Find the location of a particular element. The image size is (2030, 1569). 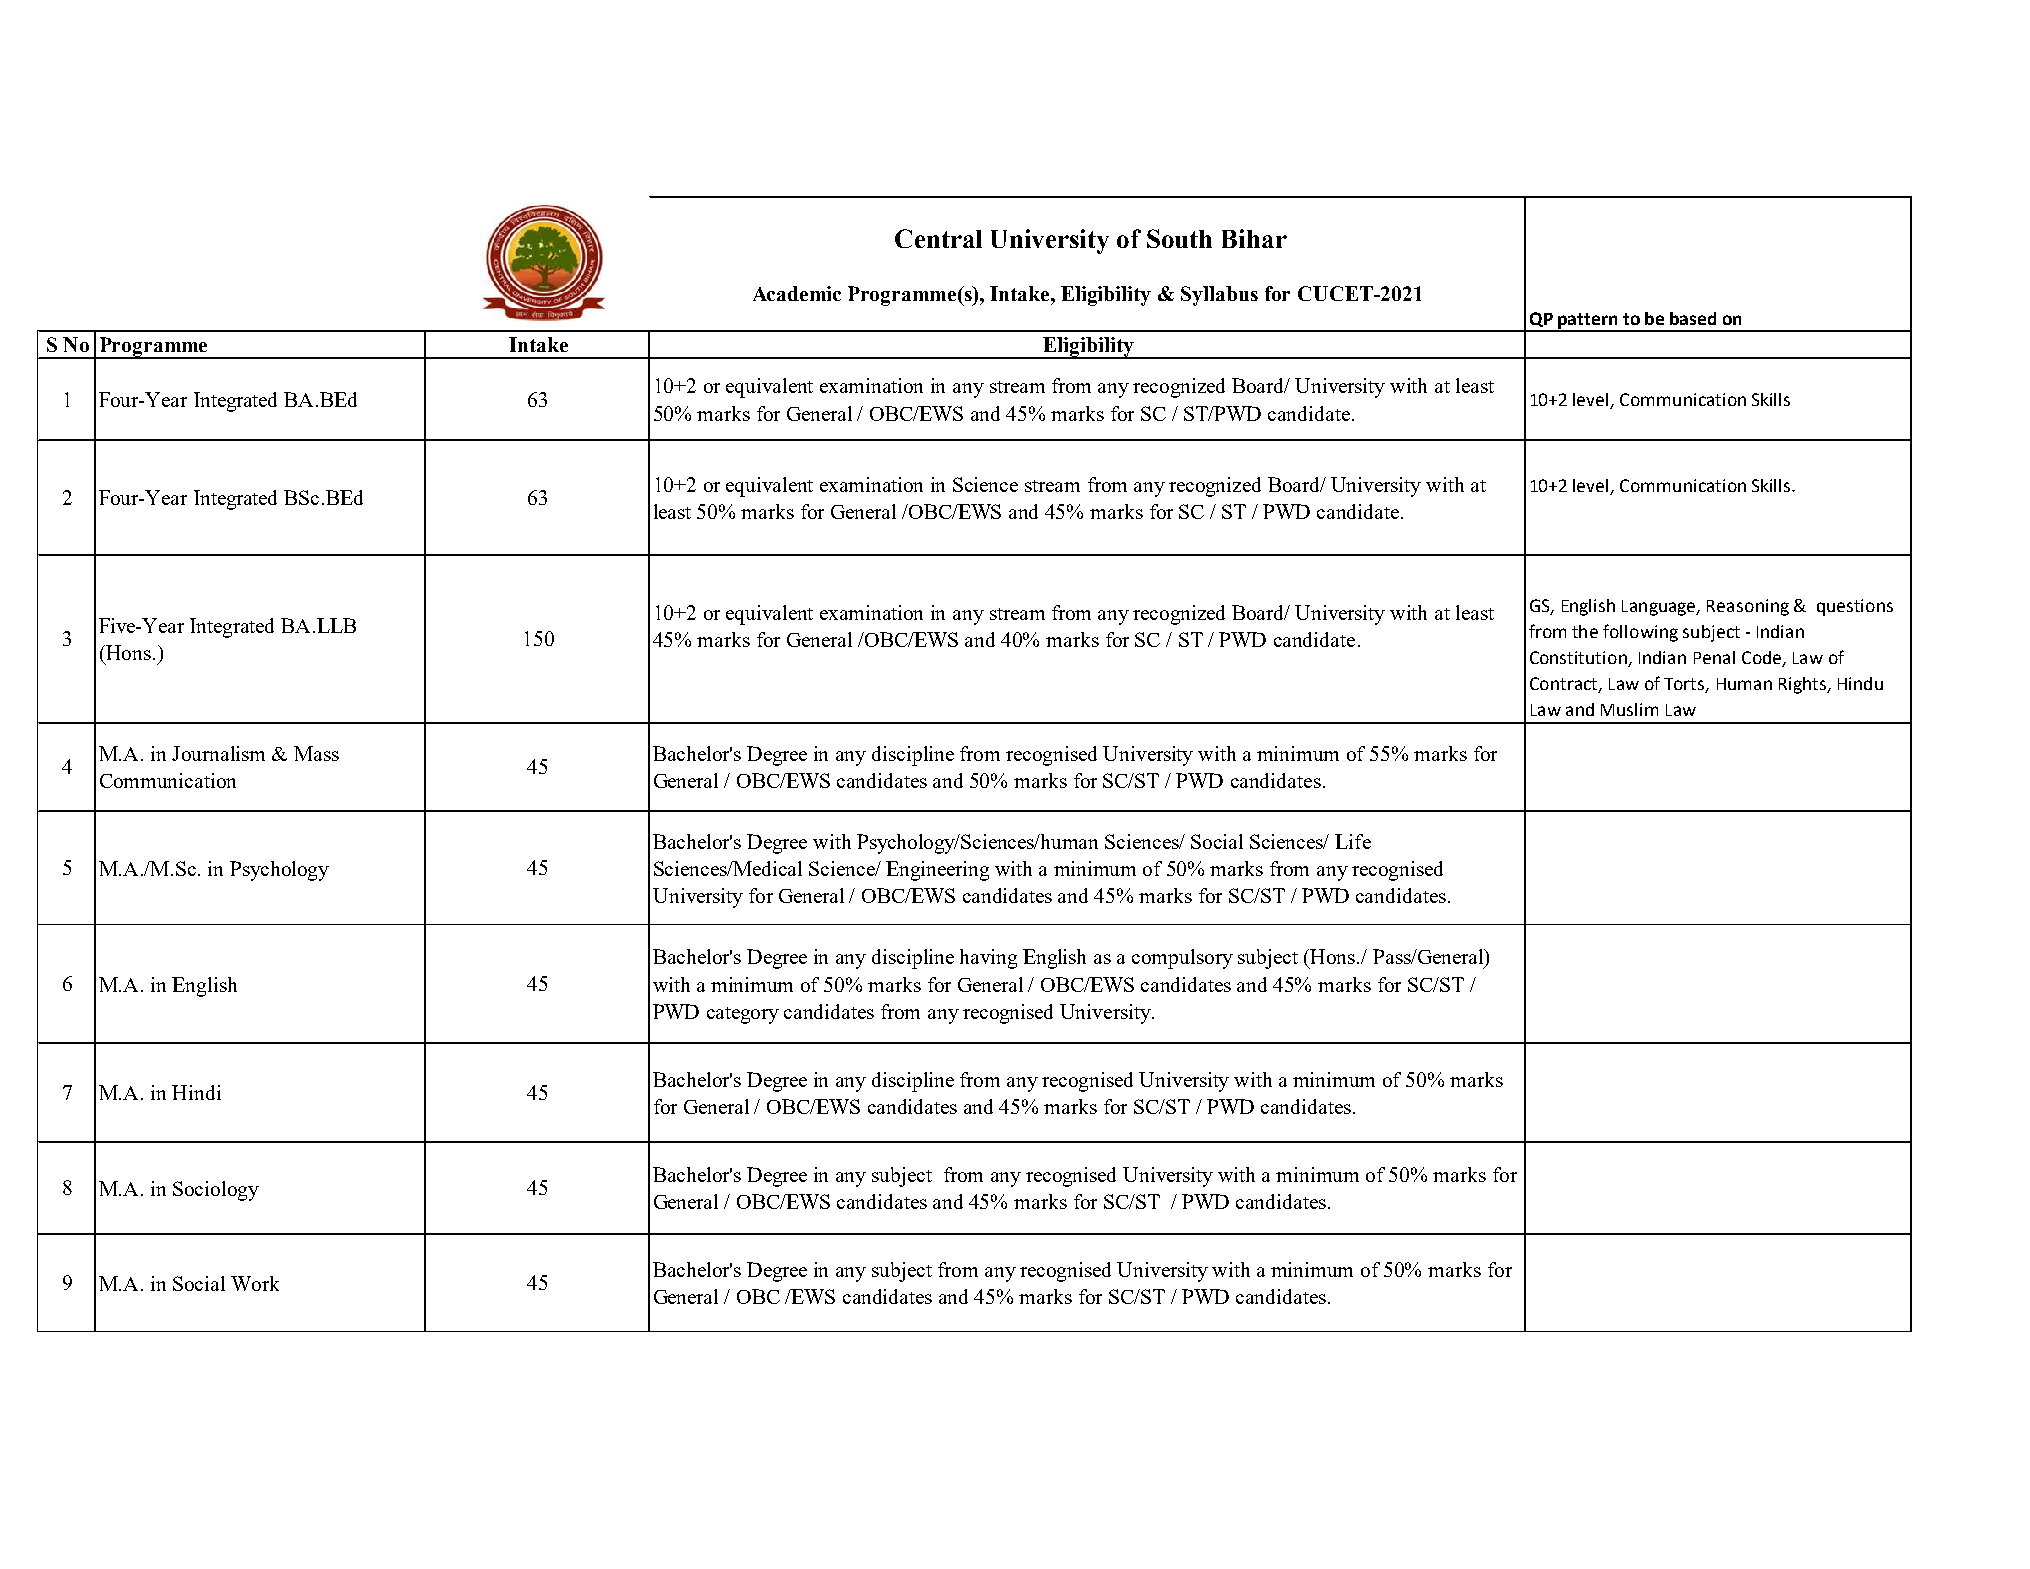

Mass is located at coordinates (316, 753).
